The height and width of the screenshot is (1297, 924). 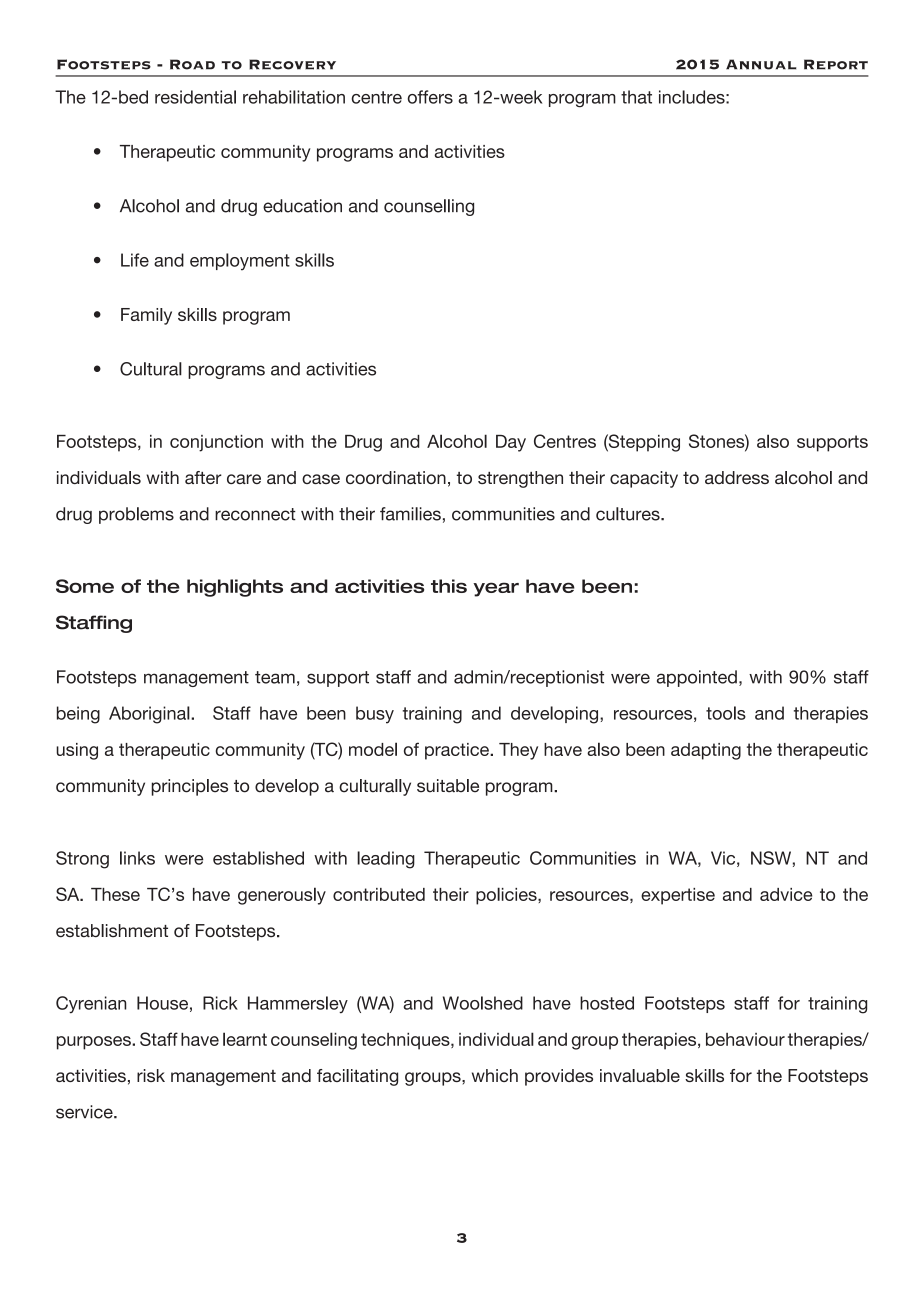 I want to click on Annual, so click(x=761, y=64).
